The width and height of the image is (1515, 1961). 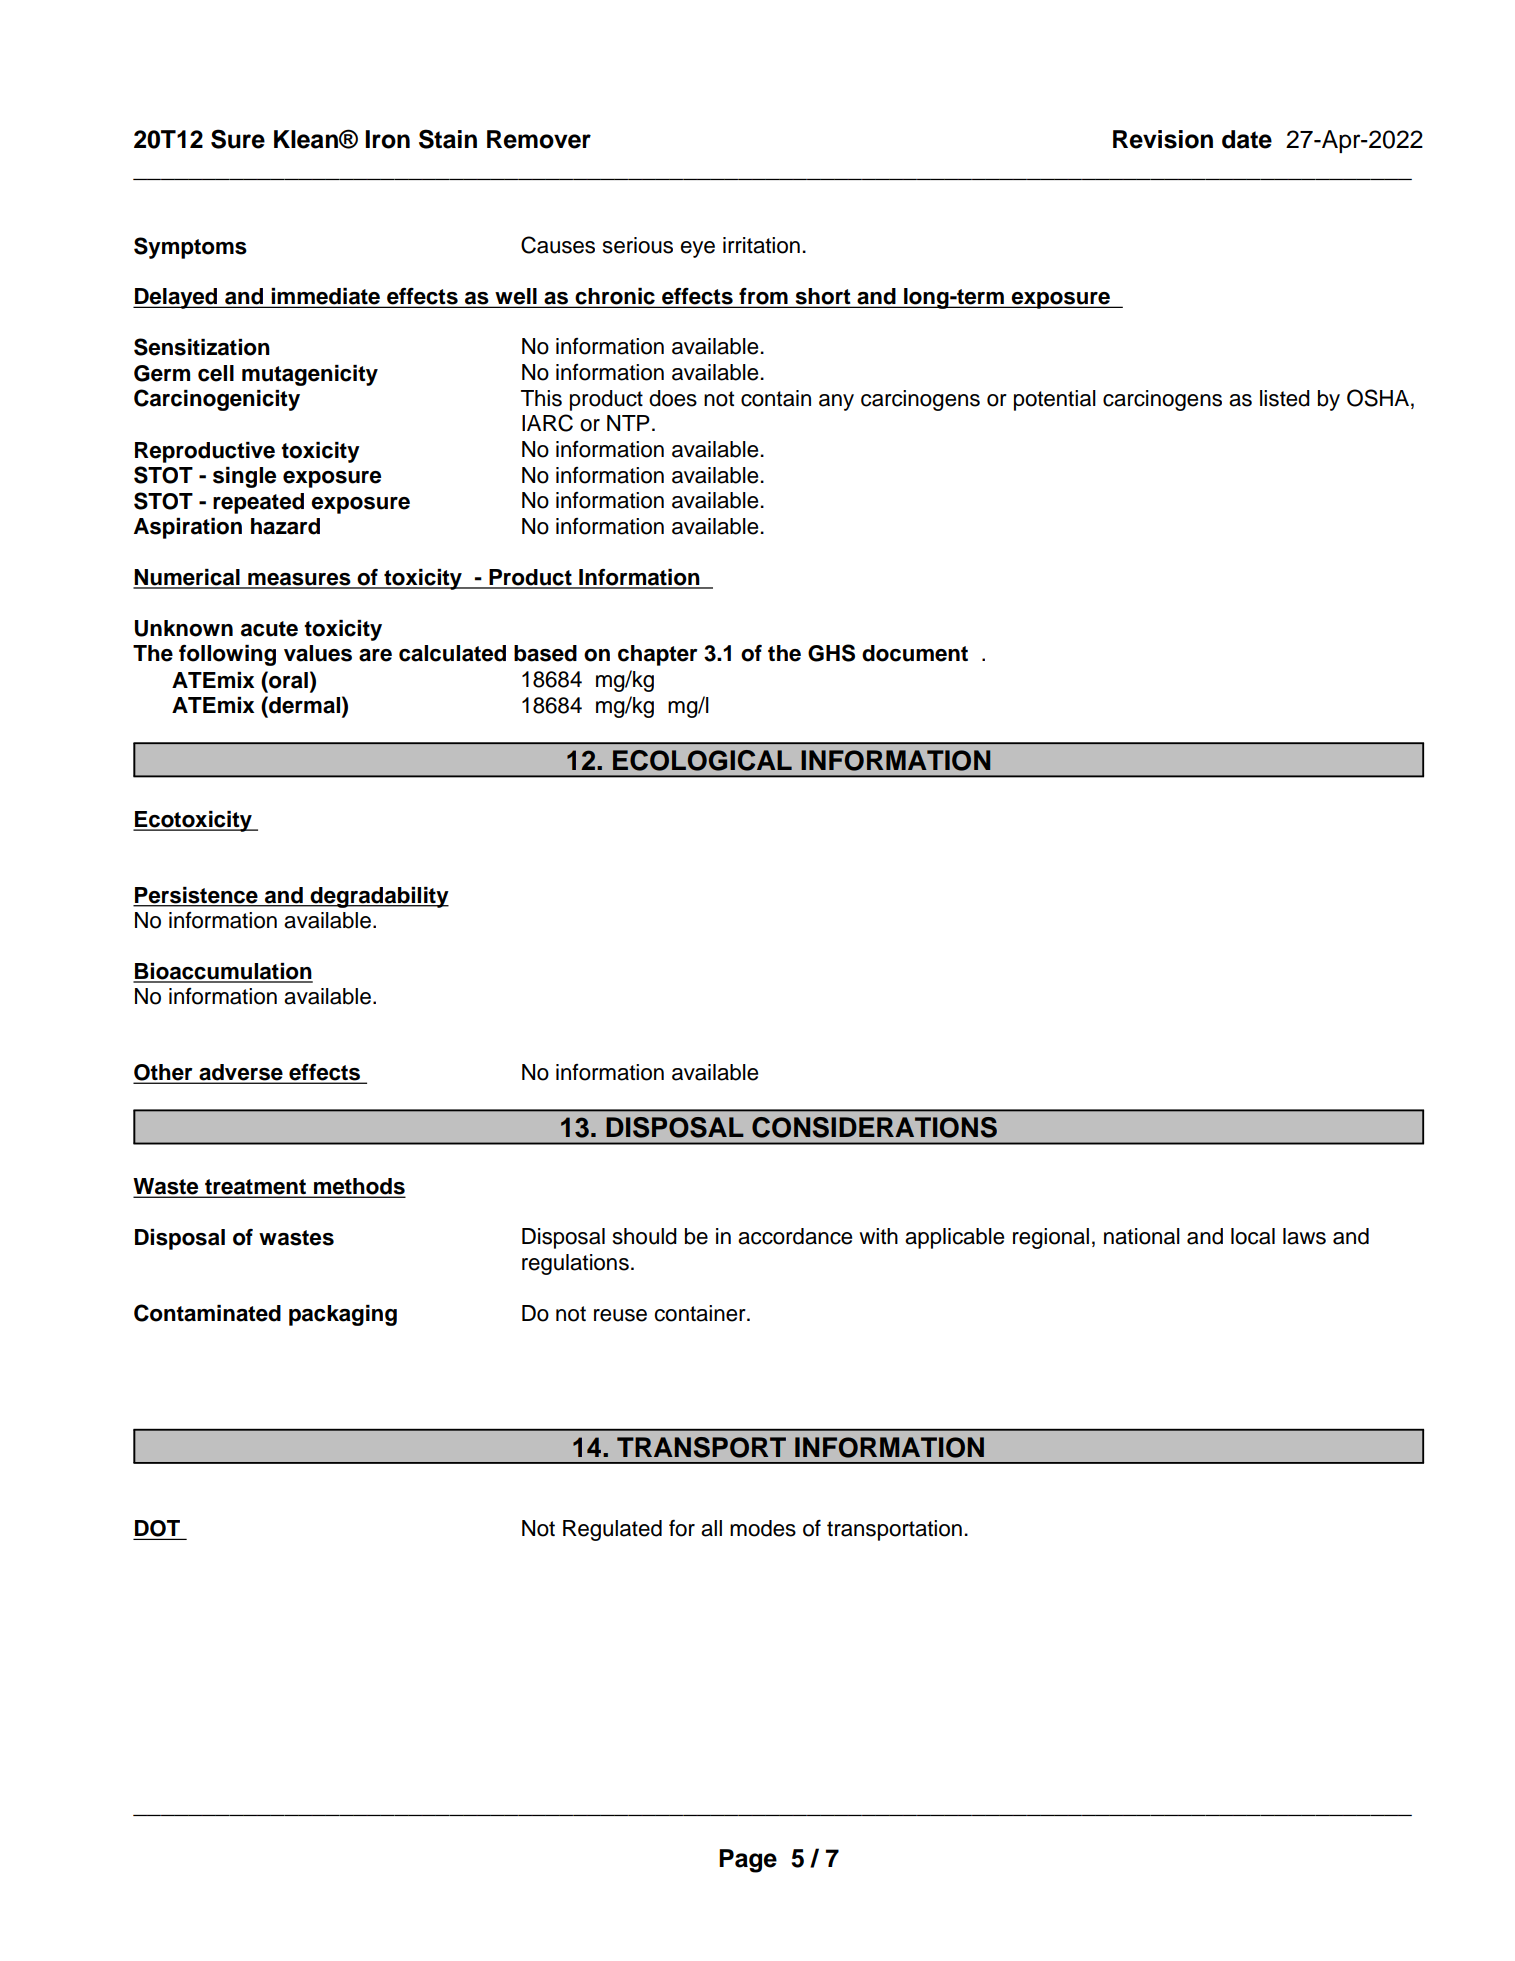 I want to click on Page, so click(x=748, y=1861).
